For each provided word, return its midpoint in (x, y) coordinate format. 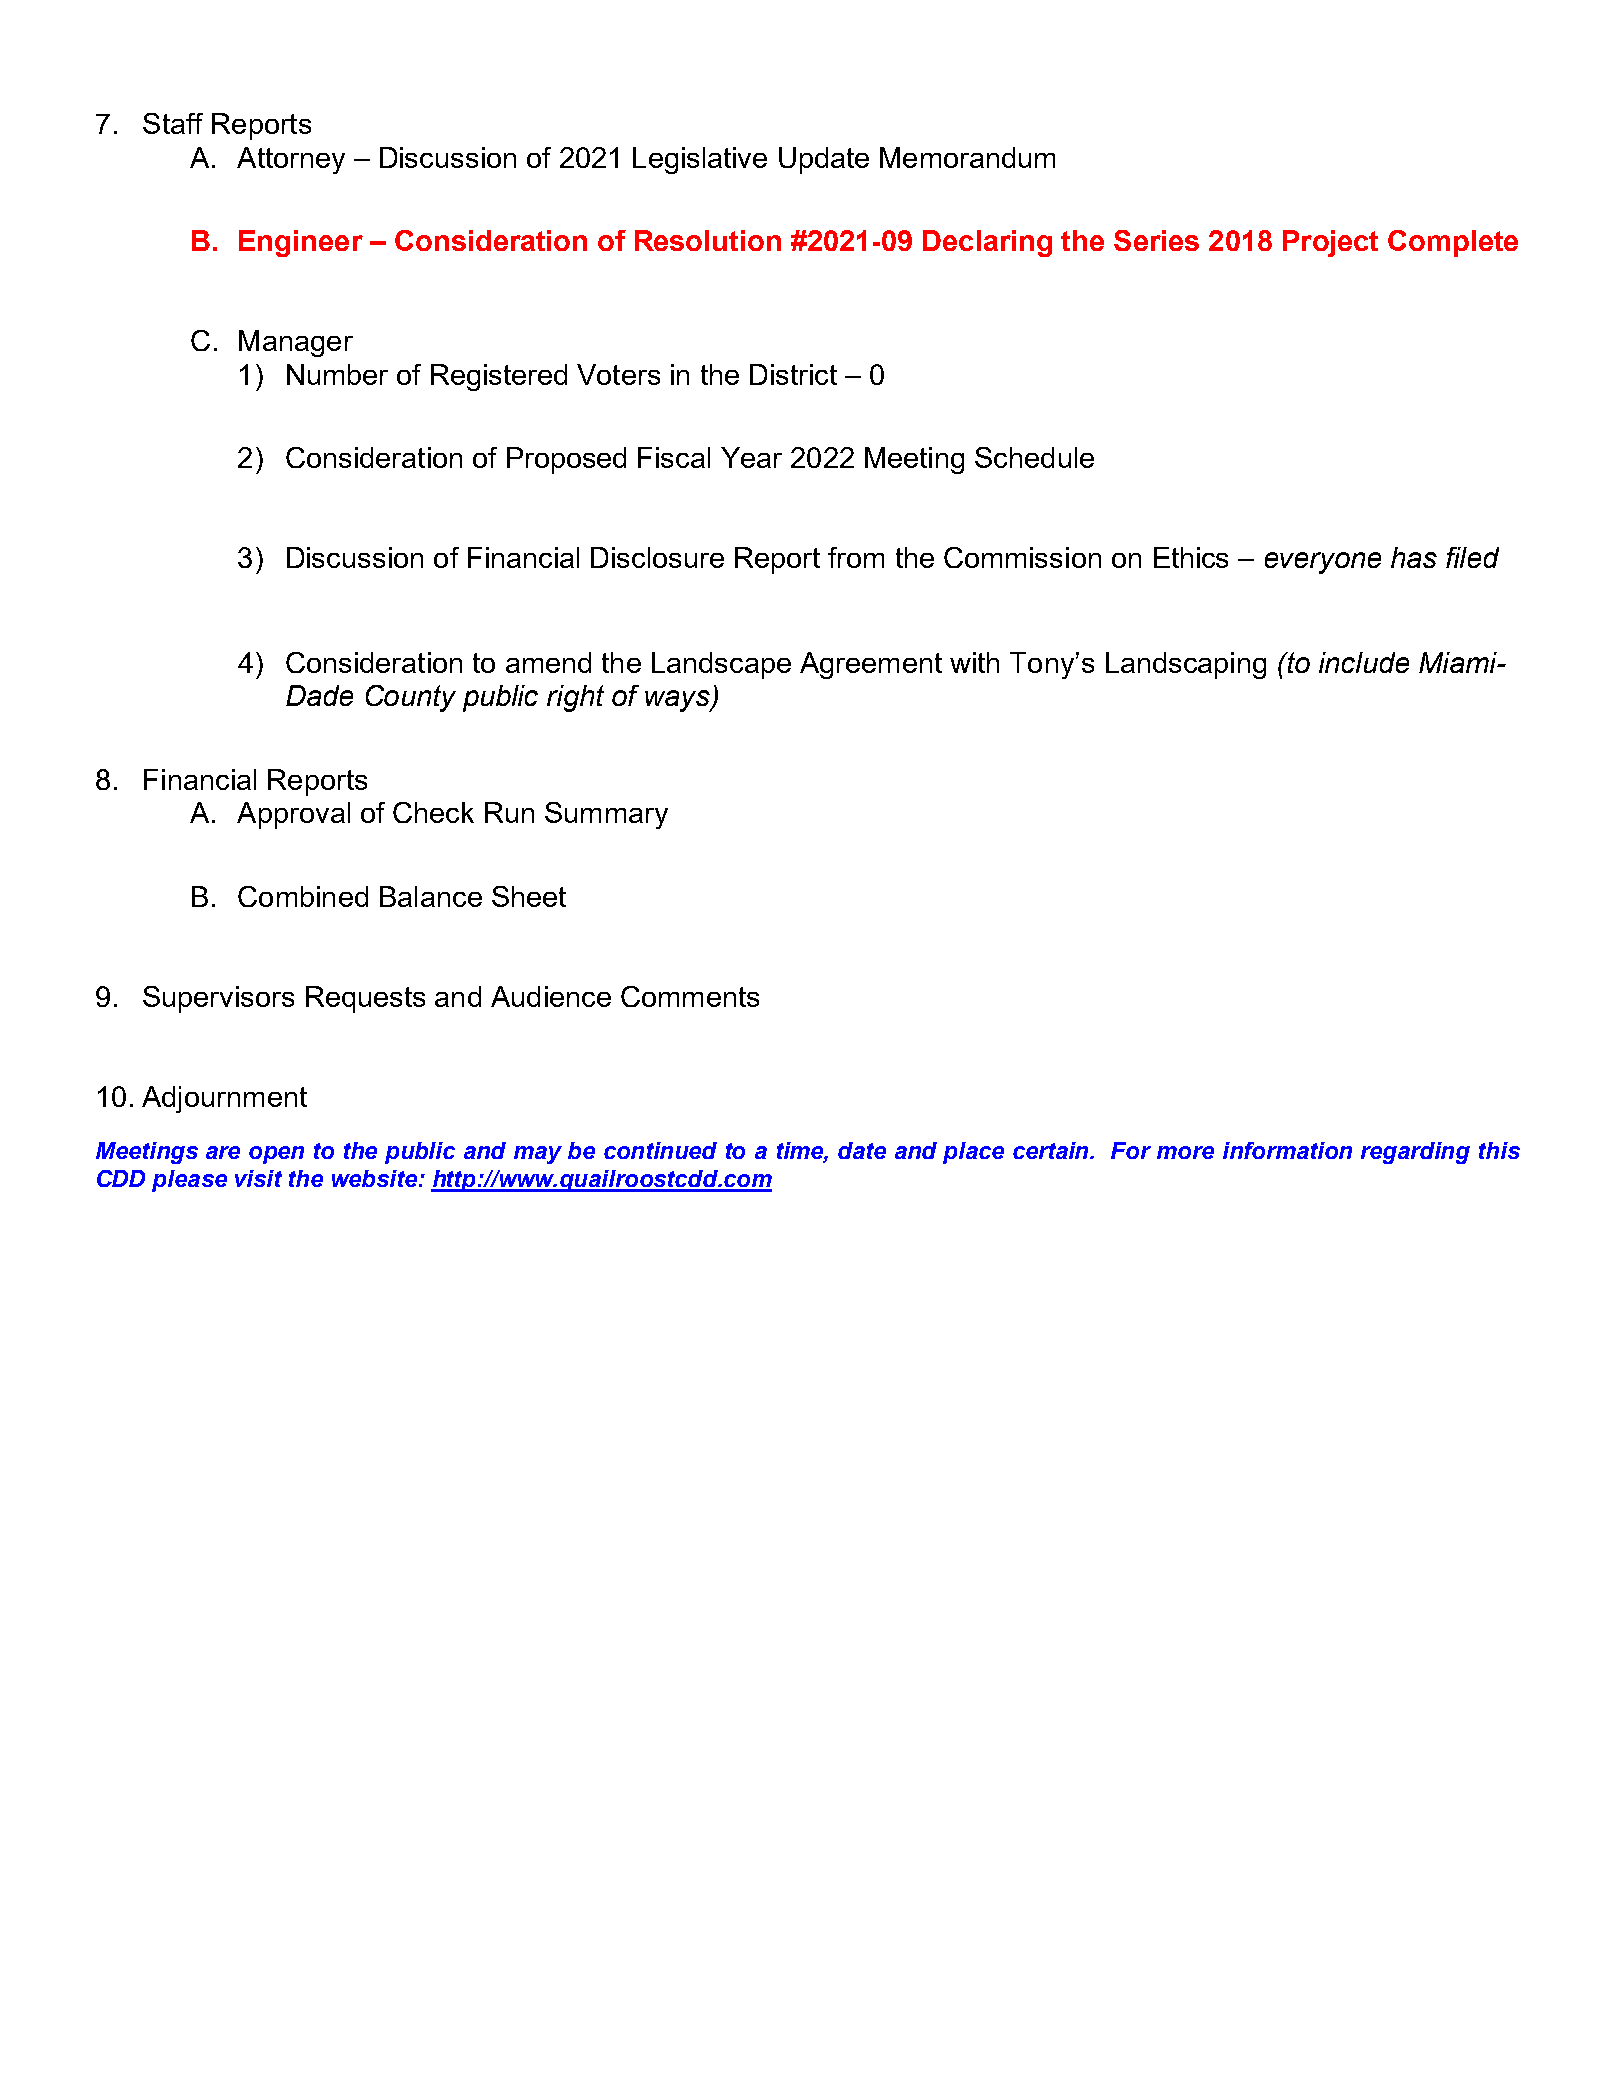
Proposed (566, 460)
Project (1330, 243)
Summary (606, 815)
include (1364, 662)
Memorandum (967, 157)
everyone (1323, 563)
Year (751, 457)
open (276, 1155)
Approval (293, 815)
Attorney (291, 160)
